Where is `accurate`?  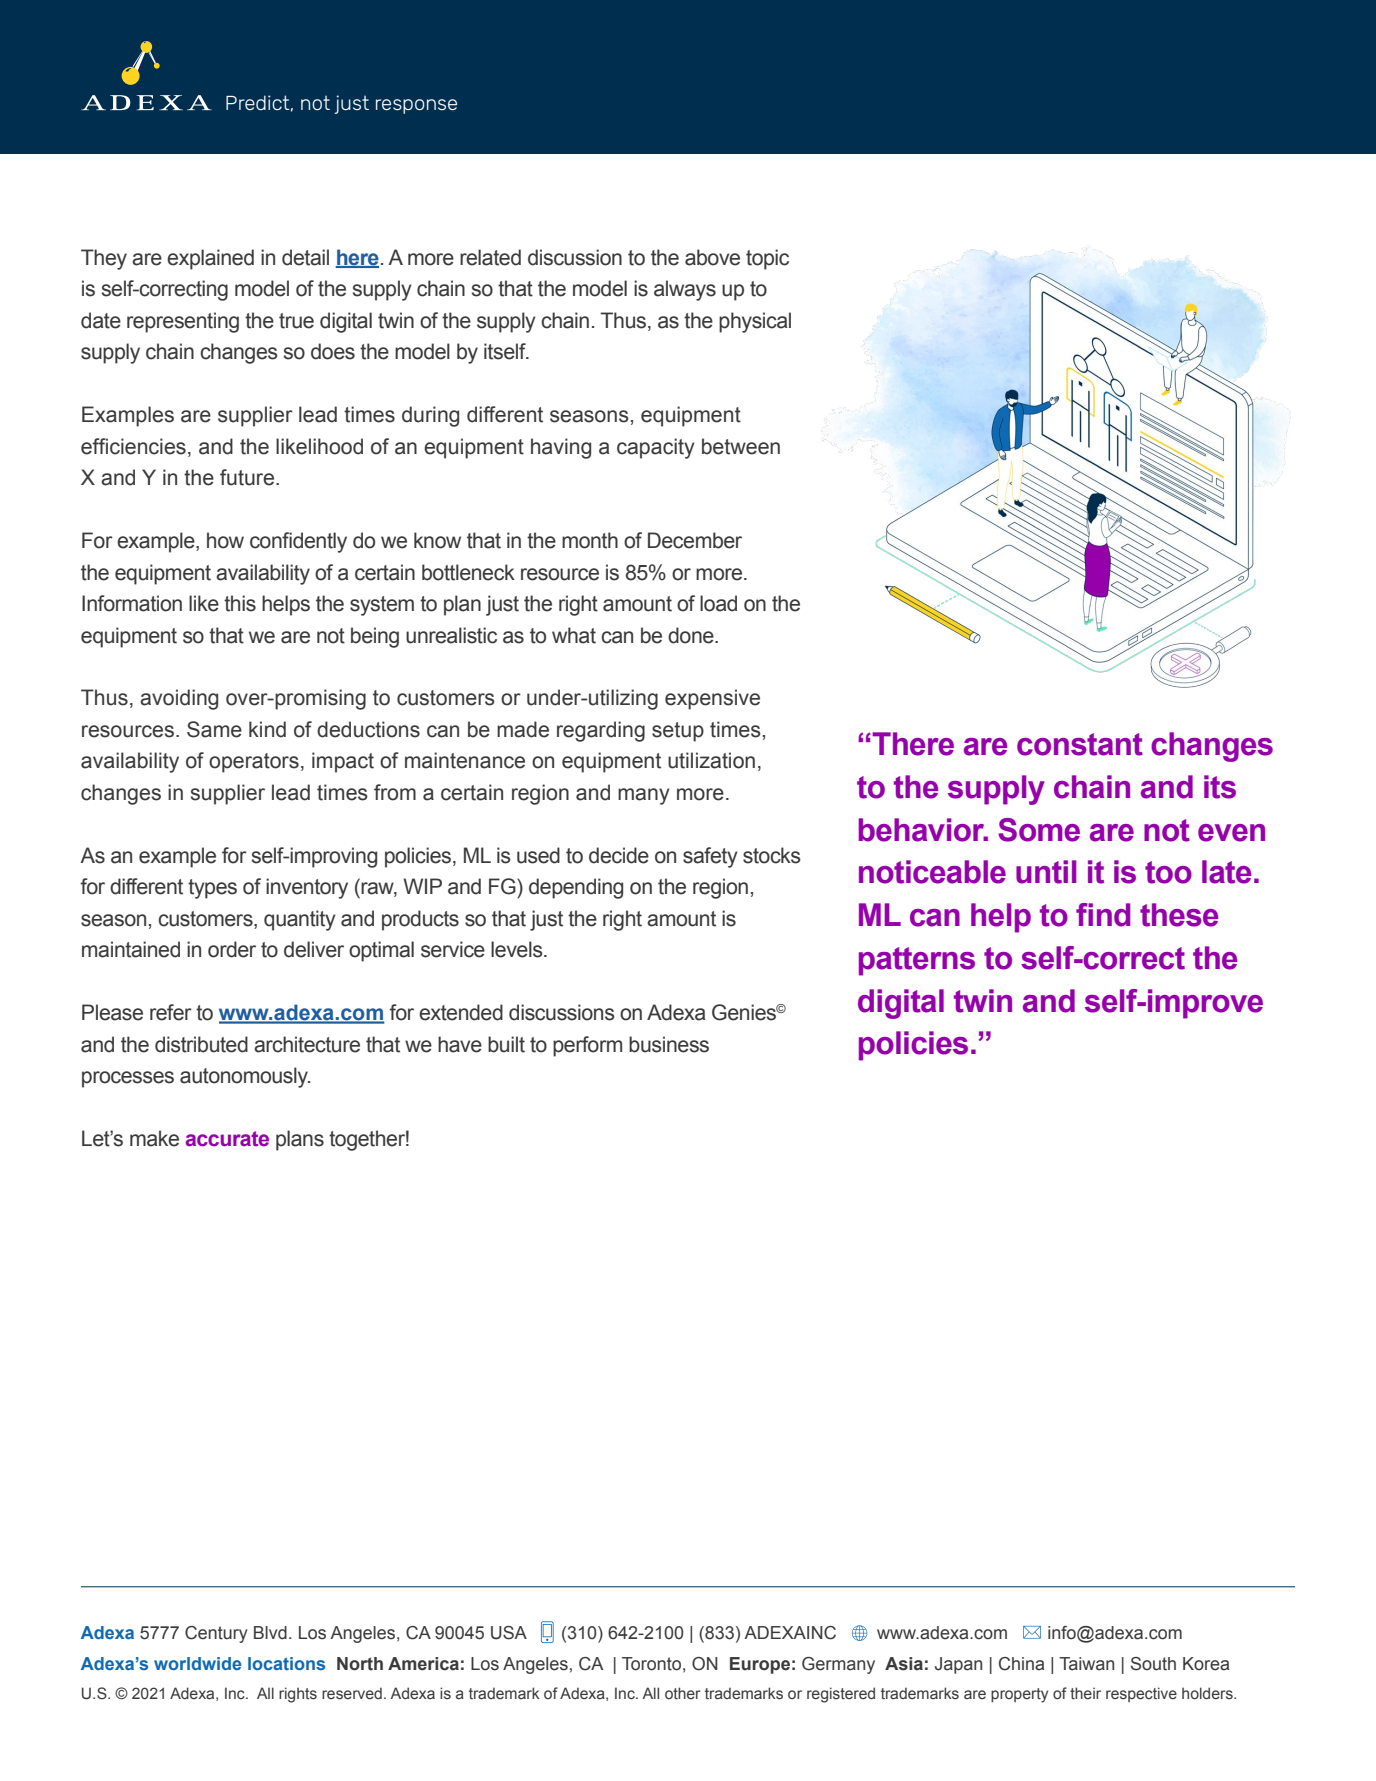
accurate is located at coordinates (227, 1139).
